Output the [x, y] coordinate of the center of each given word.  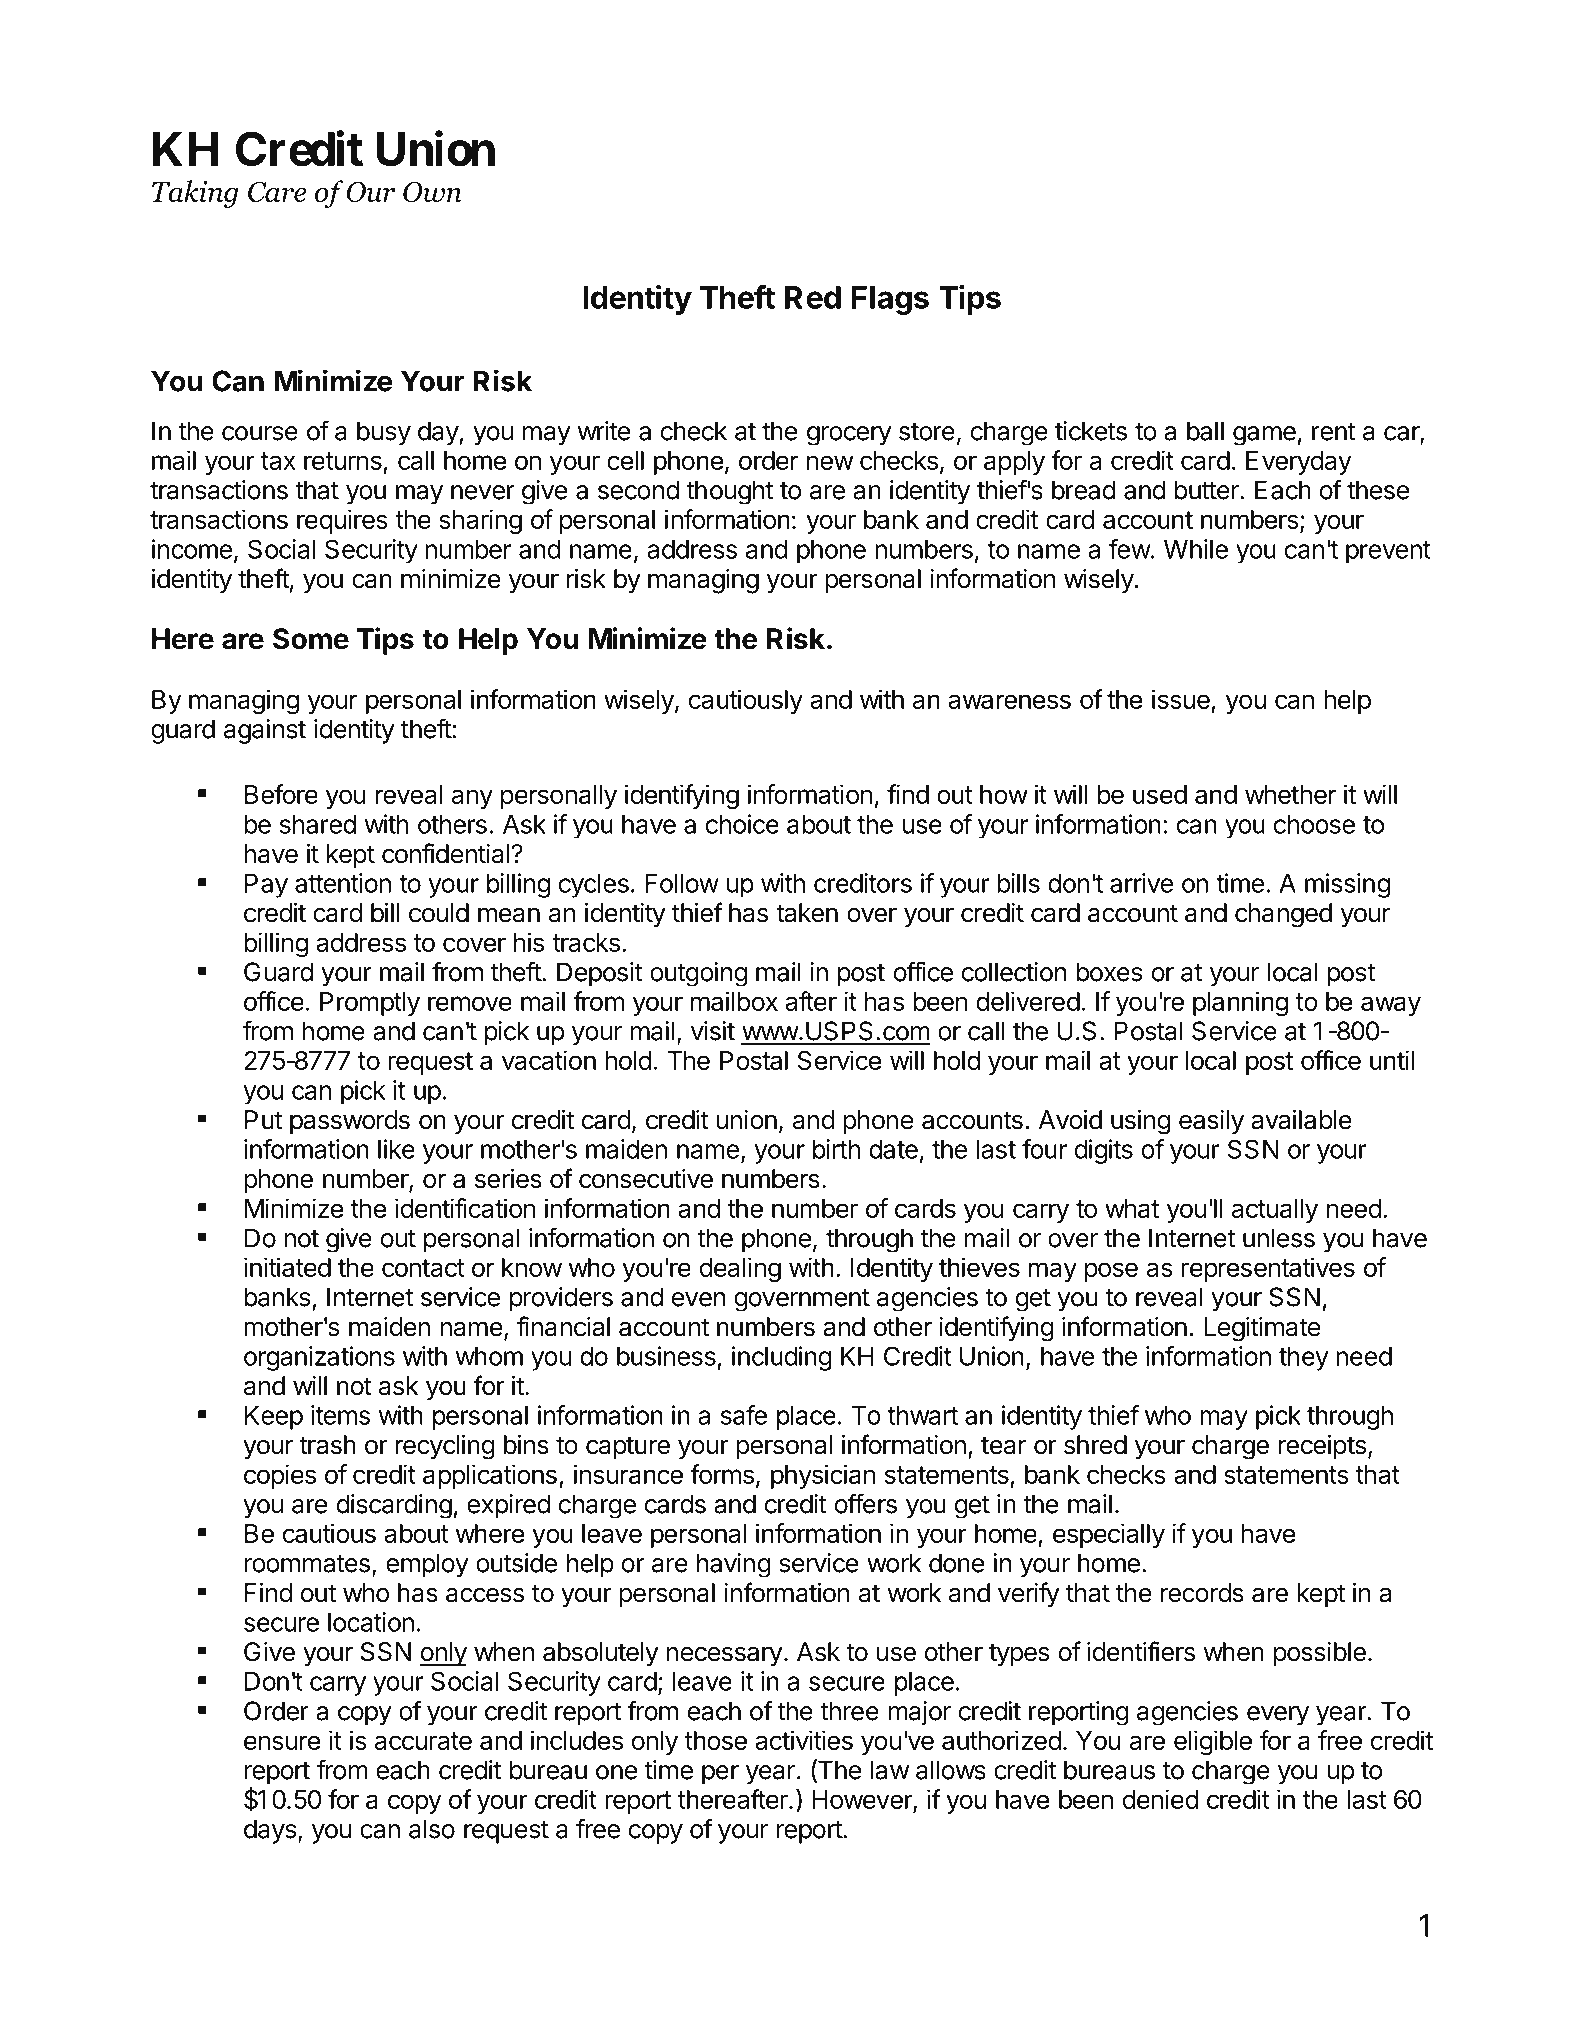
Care [277, 191]
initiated [287, 1267]
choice [742, 824]
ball [1205, 431]
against [265, 731]
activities [804, 1740]
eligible [1213, 1742]
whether [1290, 794]
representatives [1268, 1269]
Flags [890, 300]
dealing [740, 1269]
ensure [282, 1742]
